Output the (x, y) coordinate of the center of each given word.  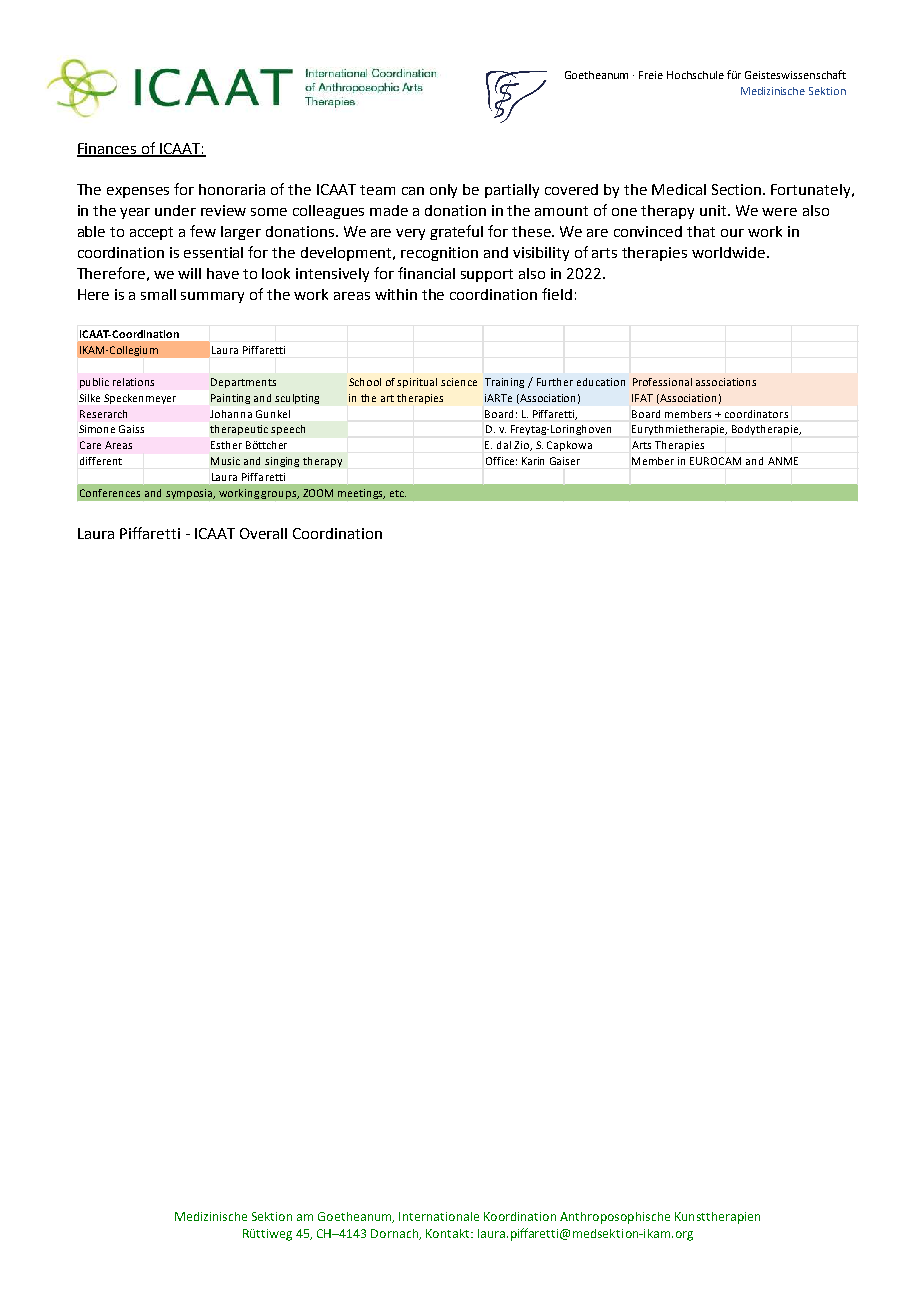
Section (738, 189)
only (443, 191)
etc (398, 493)
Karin (533, 461)
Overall (263, 533)
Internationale (439, 1216)
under (175, 210)
